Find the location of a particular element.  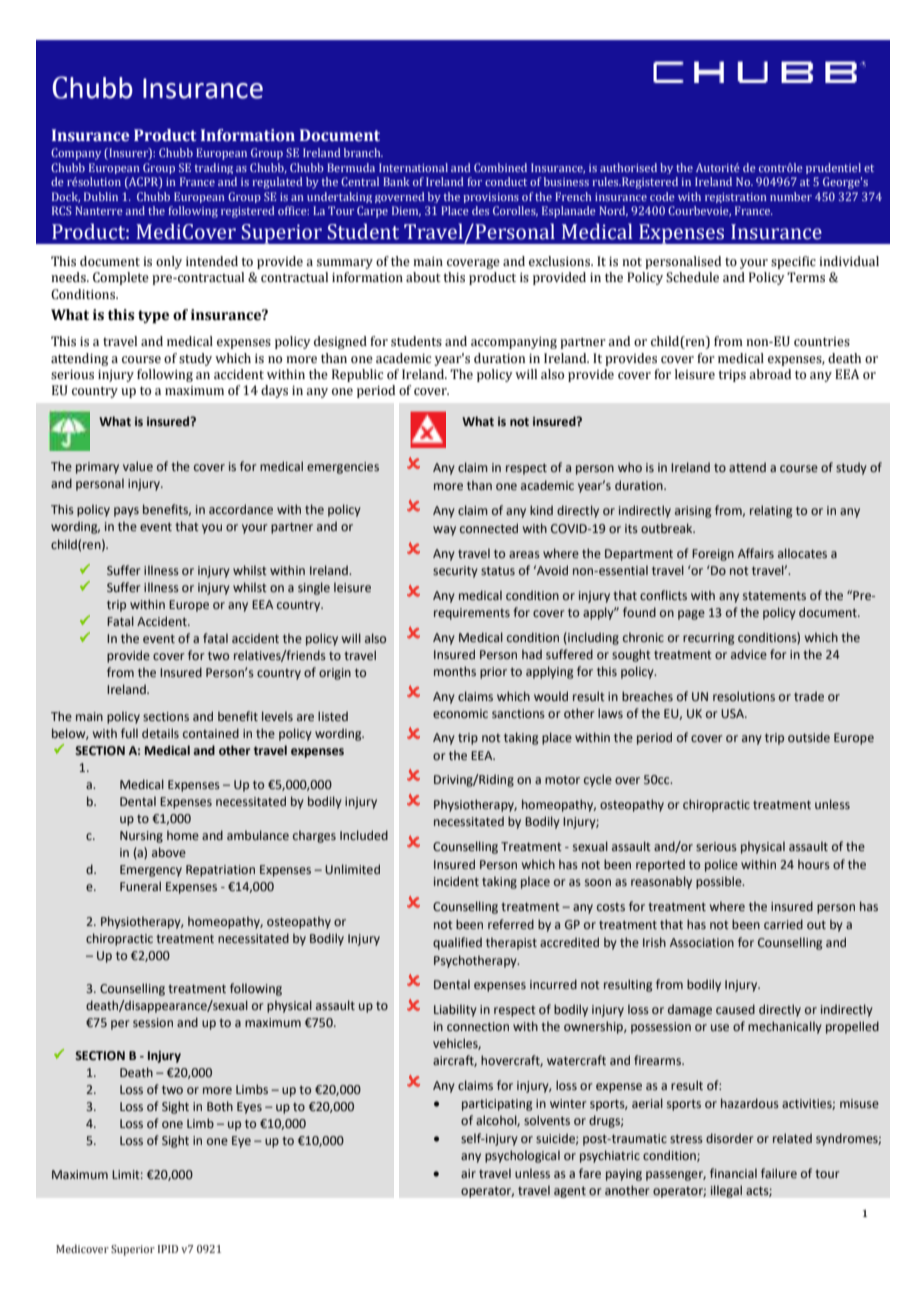

provisions is located at coordinates (491, 198).
